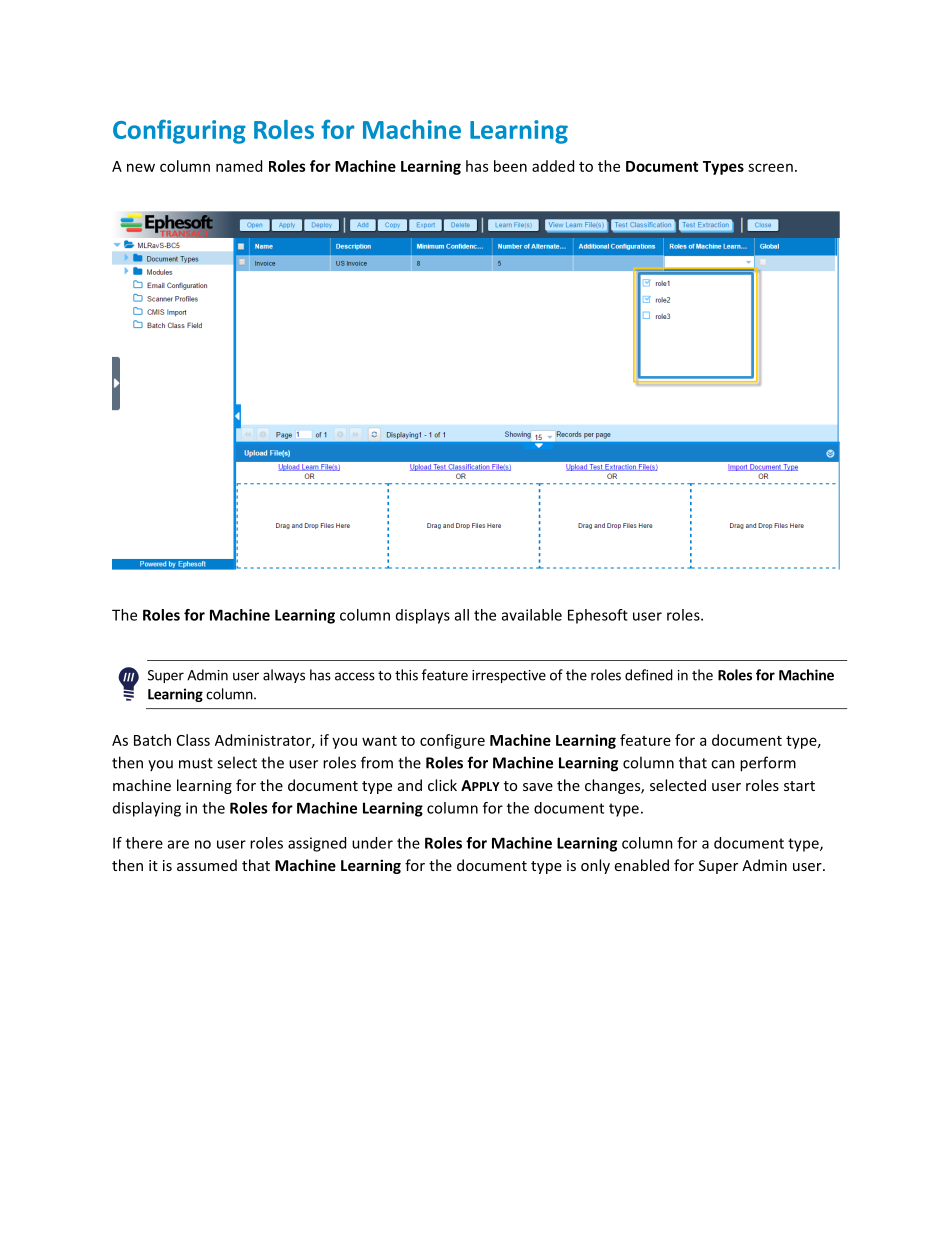 This screenshot has height=1233, width=952. Describe the element at coordinates (207, 865) in the screenshot. I see `assumed` at that location.
